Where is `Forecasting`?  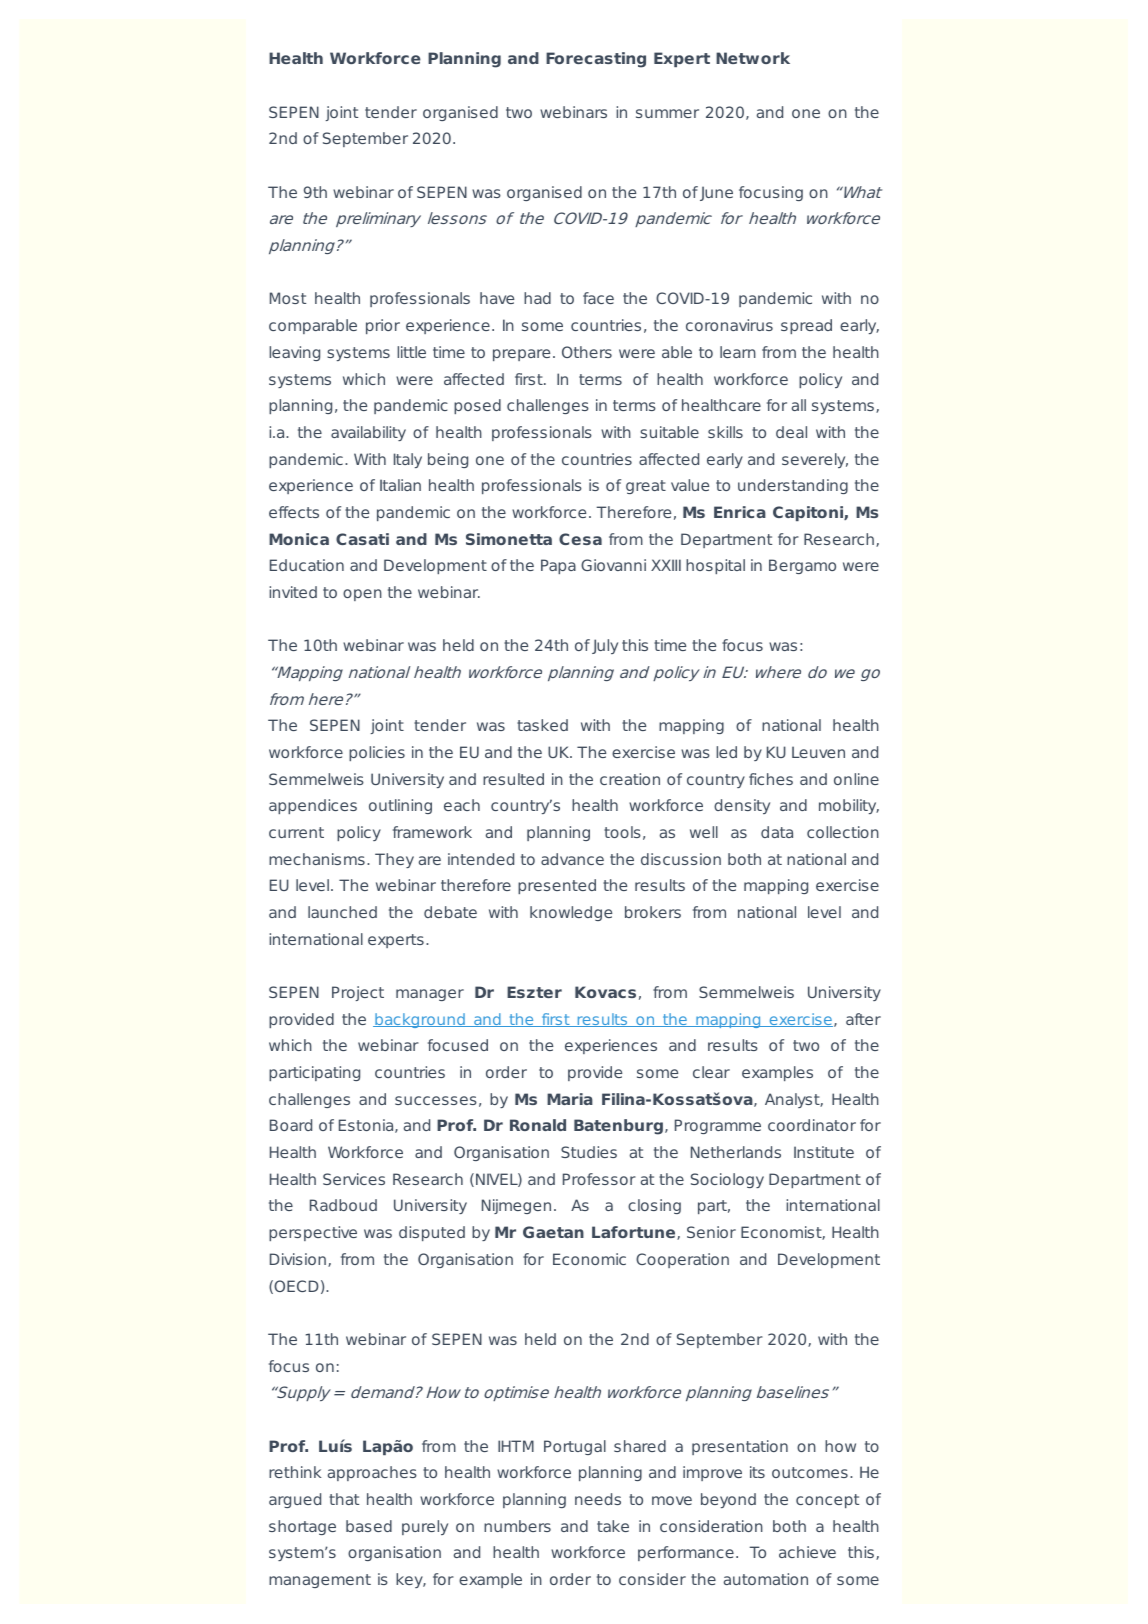 Forecasting is located at coordinates (596, 60).
